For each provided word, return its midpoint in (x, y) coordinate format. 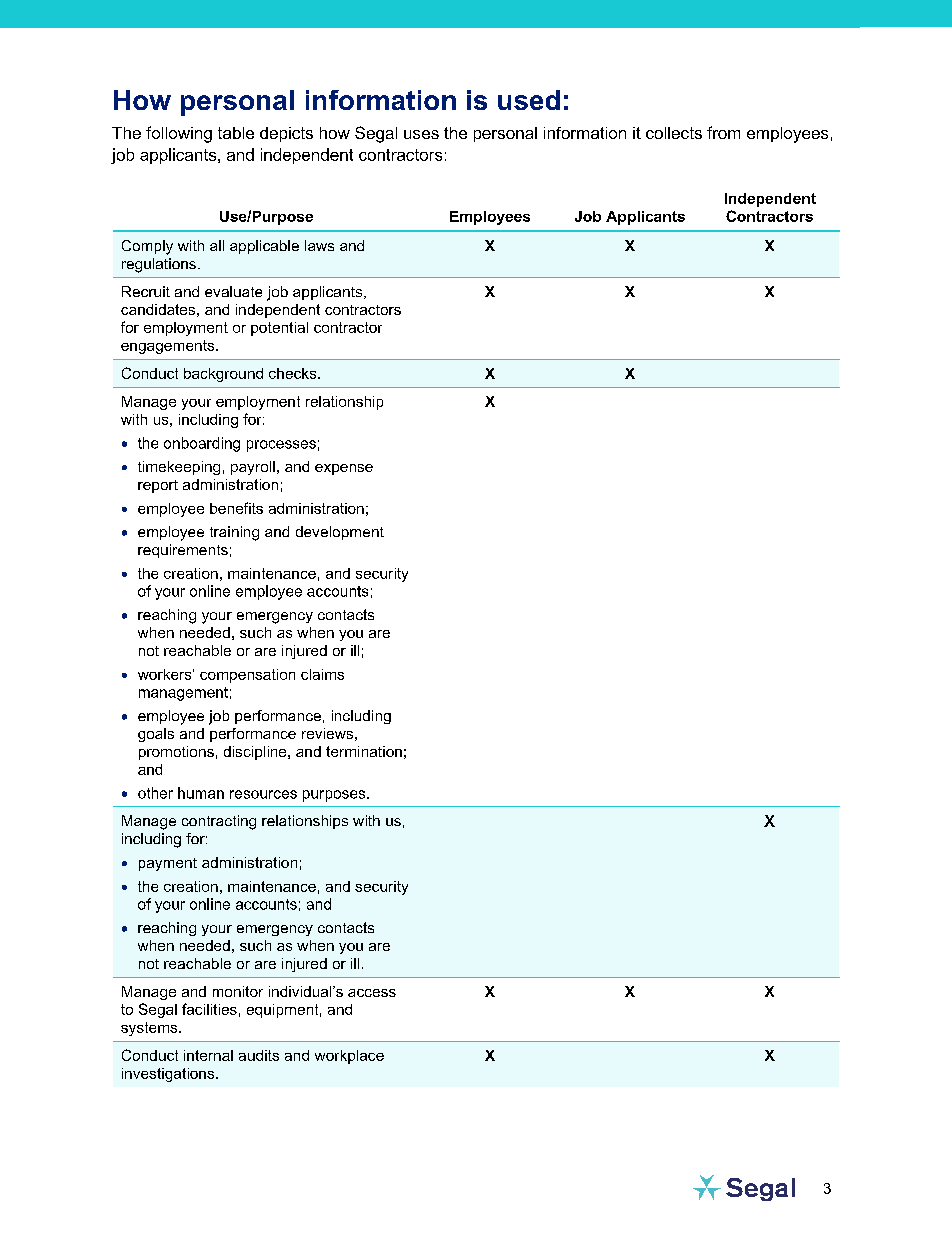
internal (208, 1055)
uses (421, 134)
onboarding (202, 444)
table (236, 133)
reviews (327, 733)
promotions (176, 753)
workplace (349, 1057)
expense (344, 469)
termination (364, 751)
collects (674, 133)
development (340, 533)
